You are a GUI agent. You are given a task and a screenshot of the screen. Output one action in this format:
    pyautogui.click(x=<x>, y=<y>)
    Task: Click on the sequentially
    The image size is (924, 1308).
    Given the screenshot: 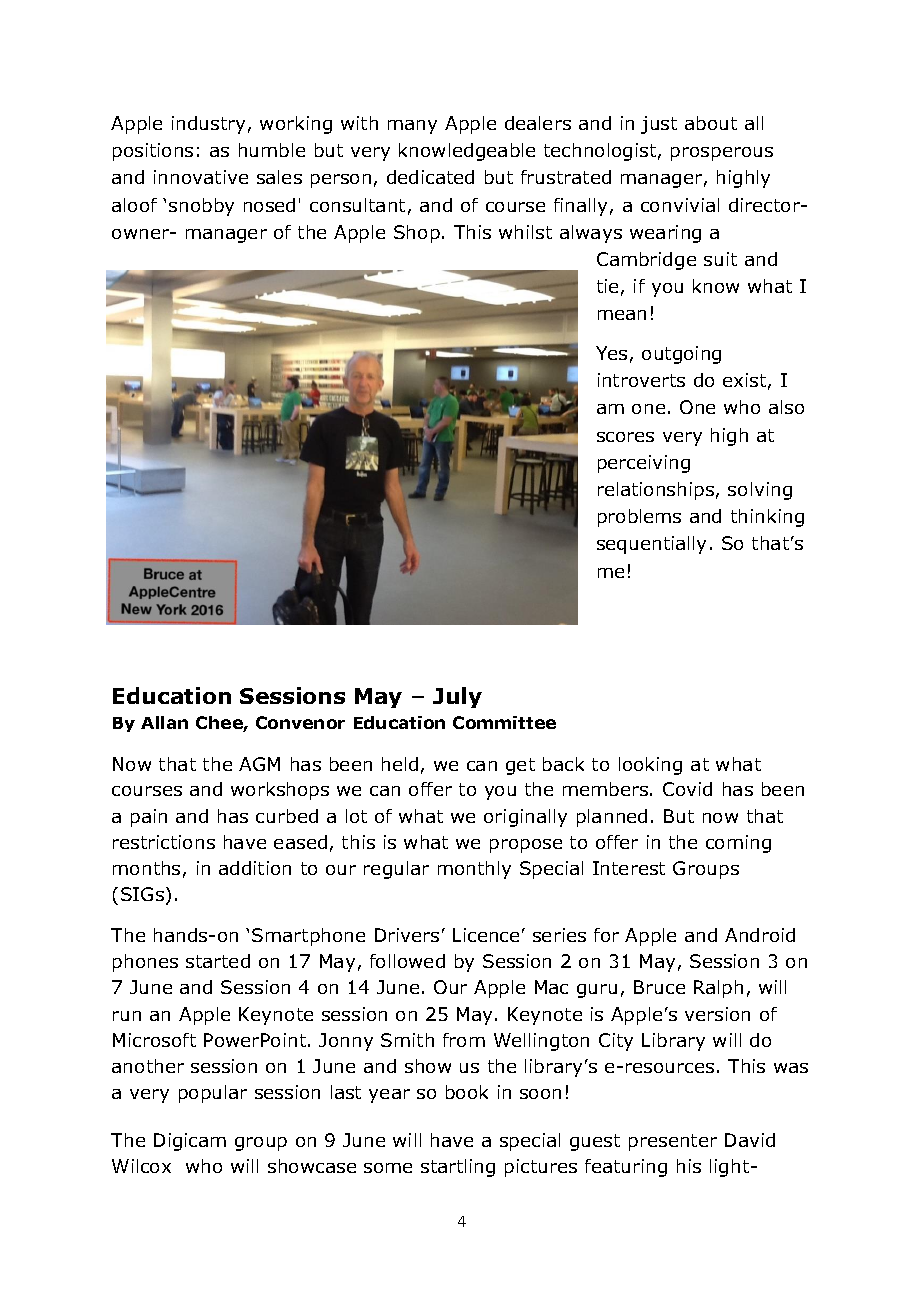 What is the action you would take?
    pyautogui.click(x=651, y=545)
